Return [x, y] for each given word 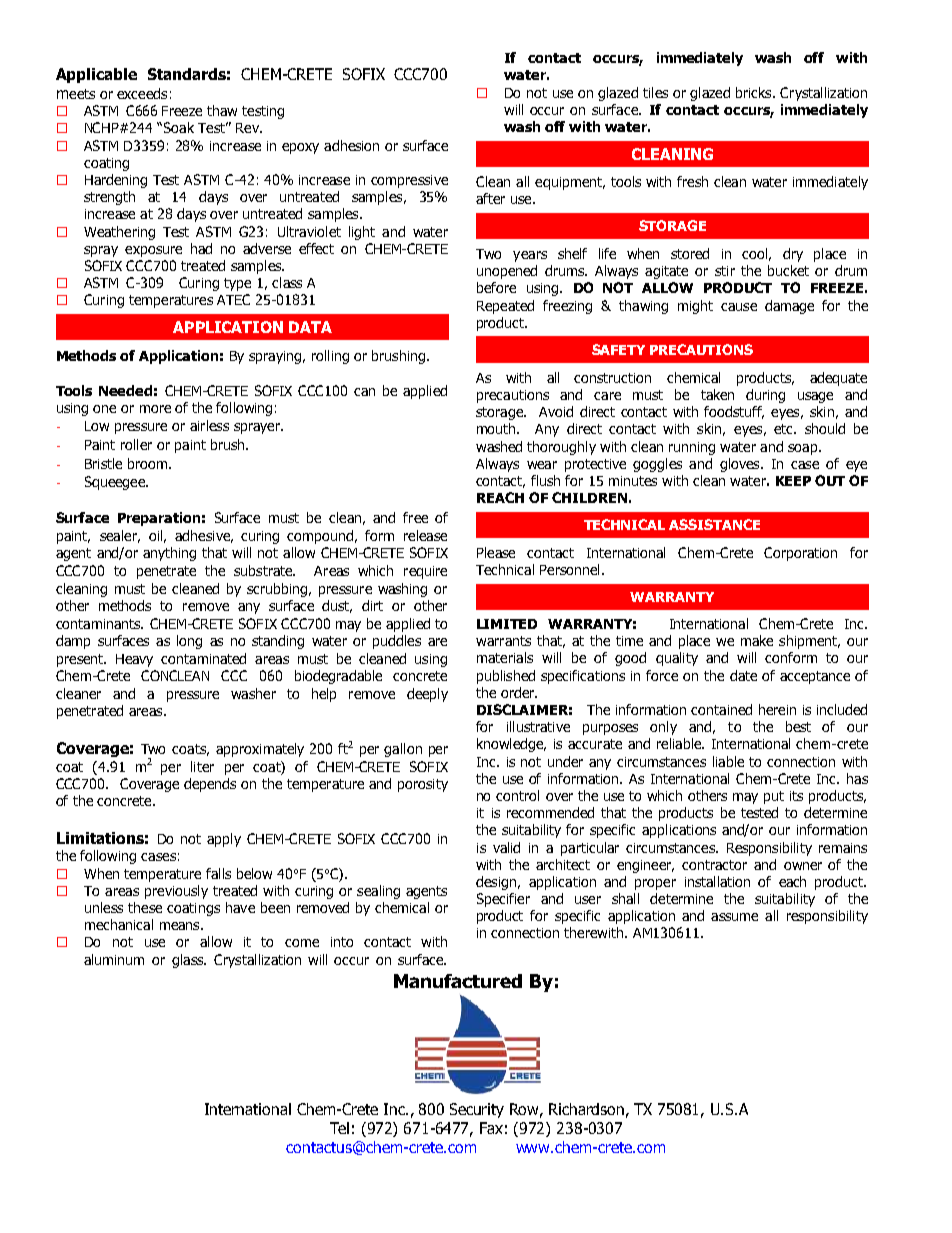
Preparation [159, 519]
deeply [427, 695]
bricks [755, 92]
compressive [409, 181]
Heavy [134, 660]
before [496, 287]
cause [739, 307]
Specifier [503, 900]
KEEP [793, 481]
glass [189, 961]
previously [176, 892]
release [425, 535]
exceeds [142, 93]
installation [717, 881]
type [237, 284]
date [743, 675]
